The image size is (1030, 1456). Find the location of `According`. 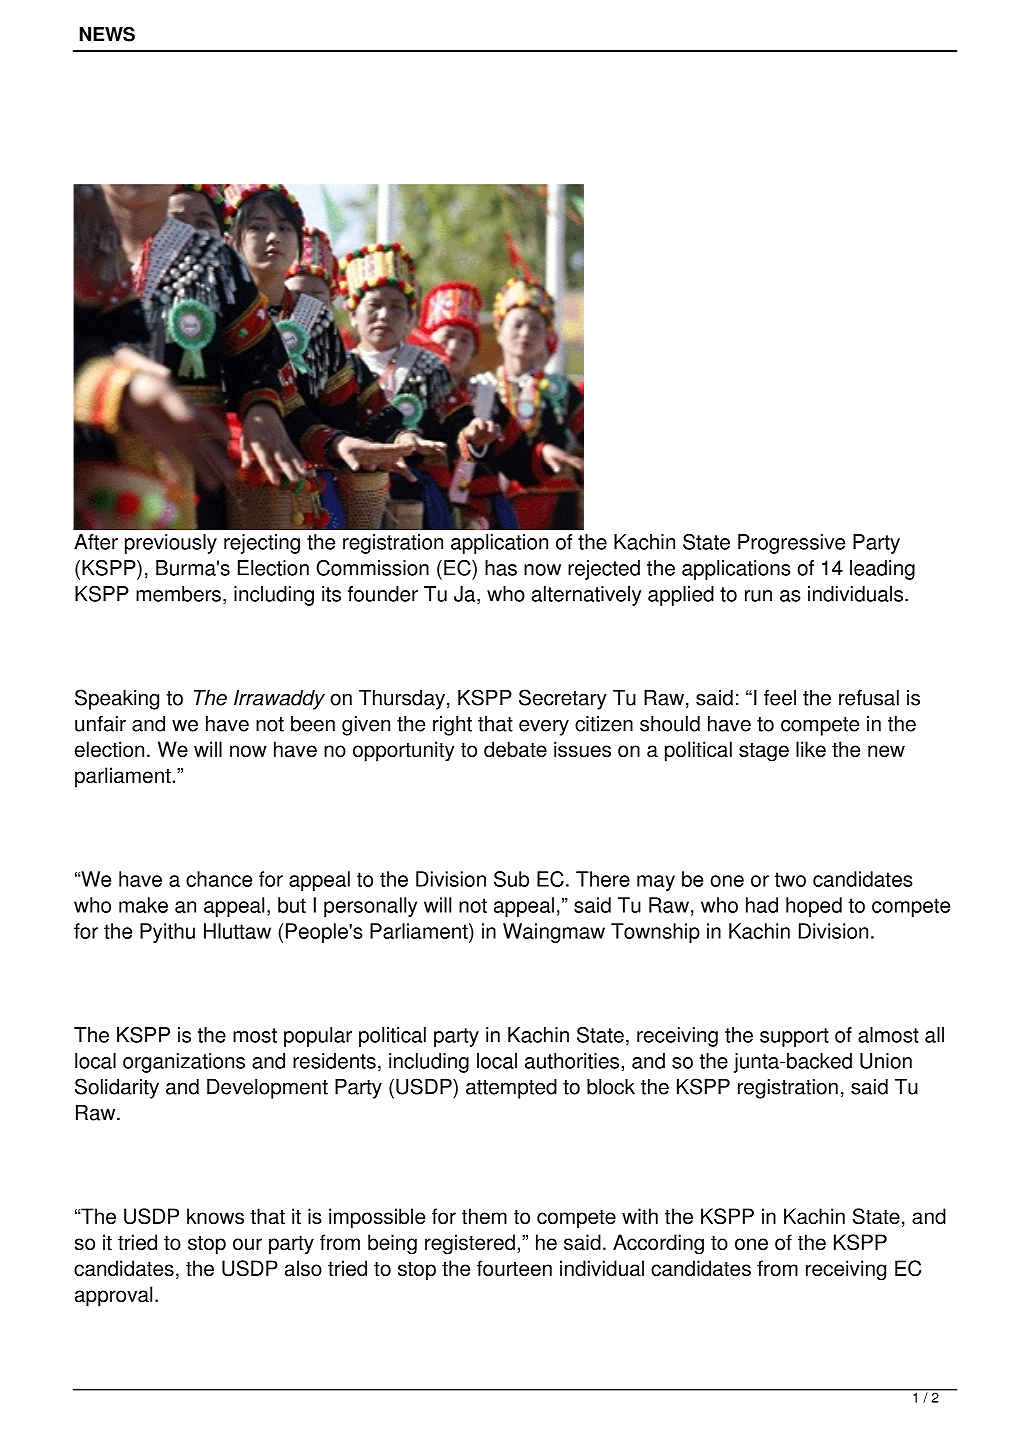

According is located at coordinates (658, 1244).
